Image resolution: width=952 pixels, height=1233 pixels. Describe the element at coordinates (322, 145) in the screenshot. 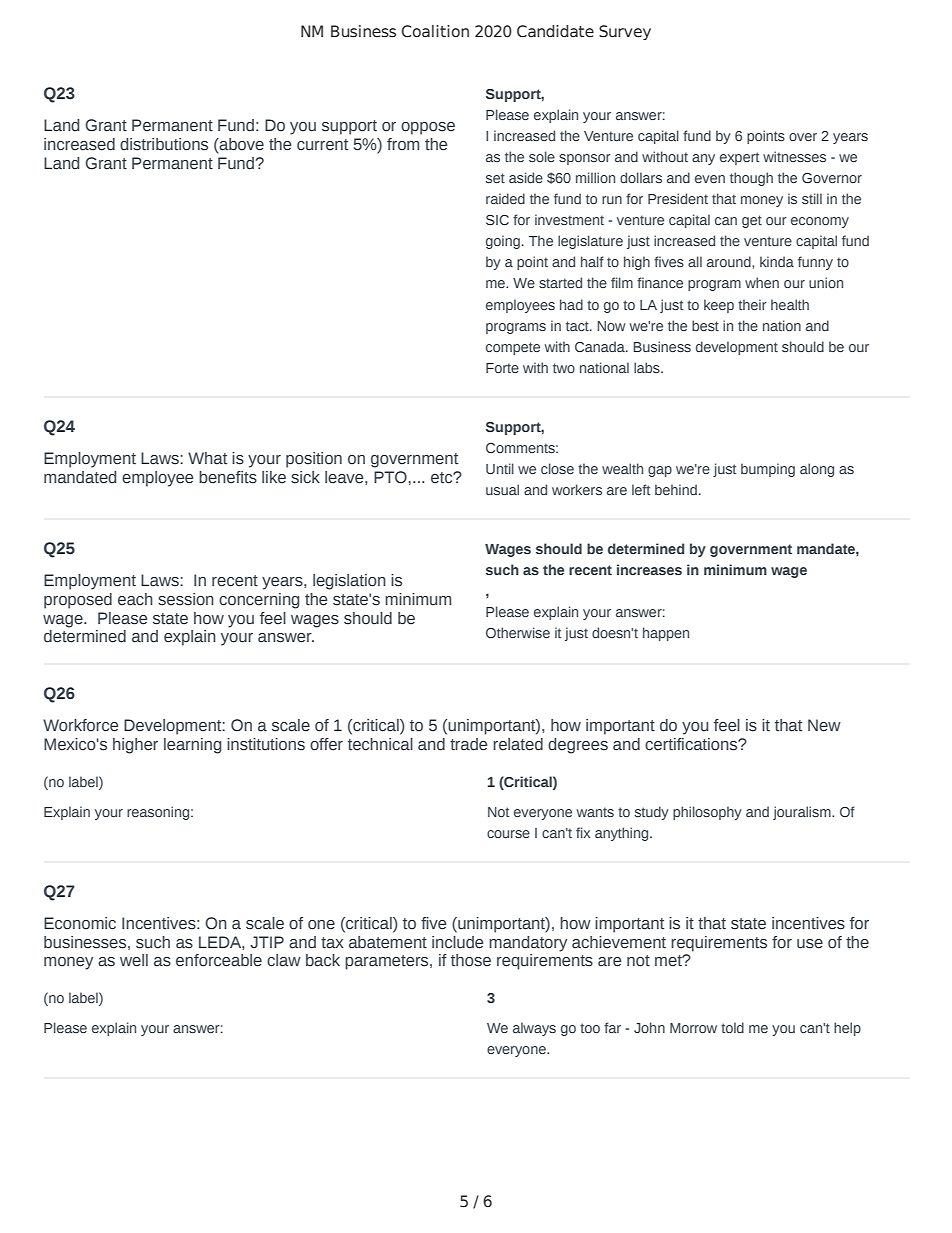

I see `current` at that location.
